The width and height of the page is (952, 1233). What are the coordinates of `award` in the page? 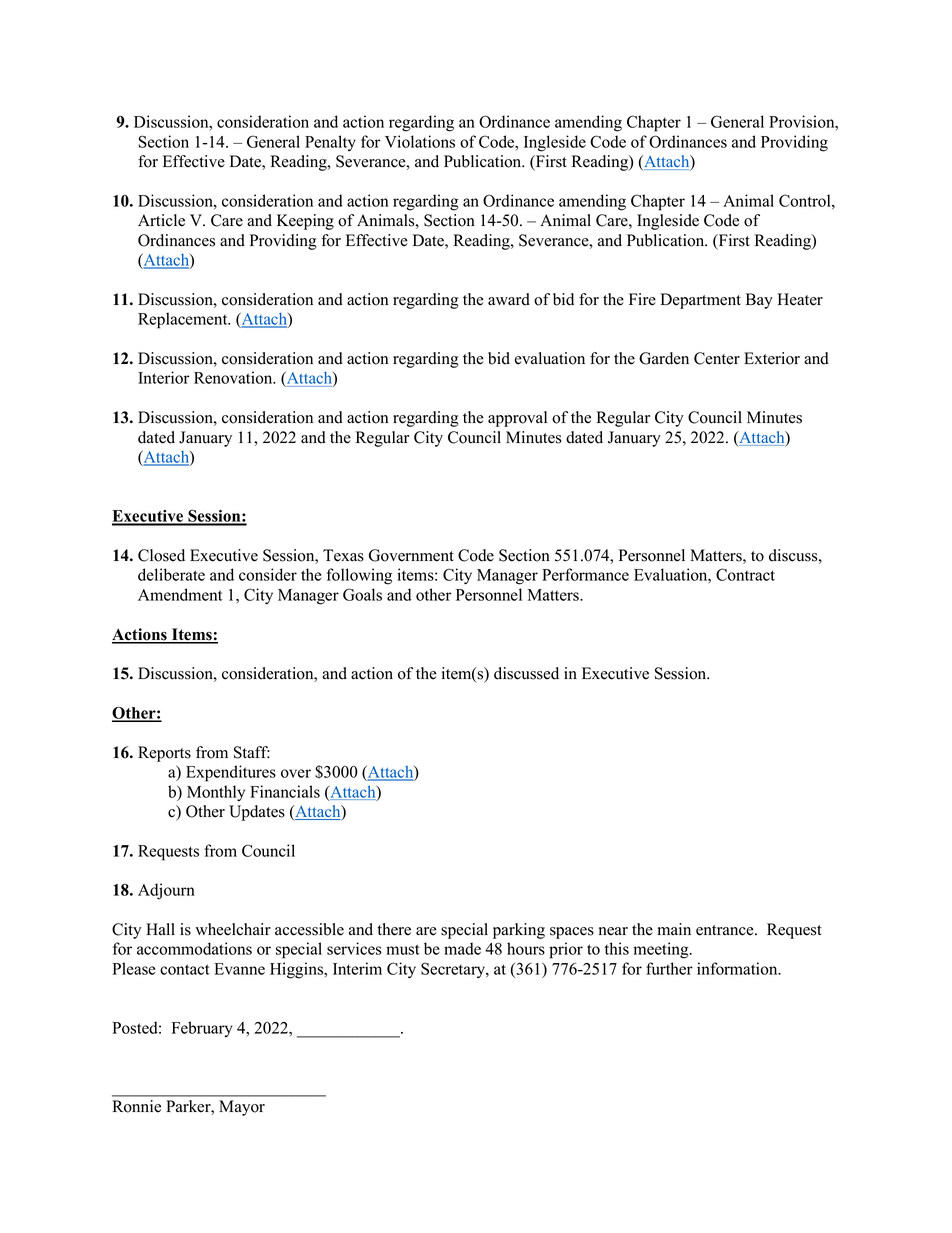 It's located at (509, 299).
